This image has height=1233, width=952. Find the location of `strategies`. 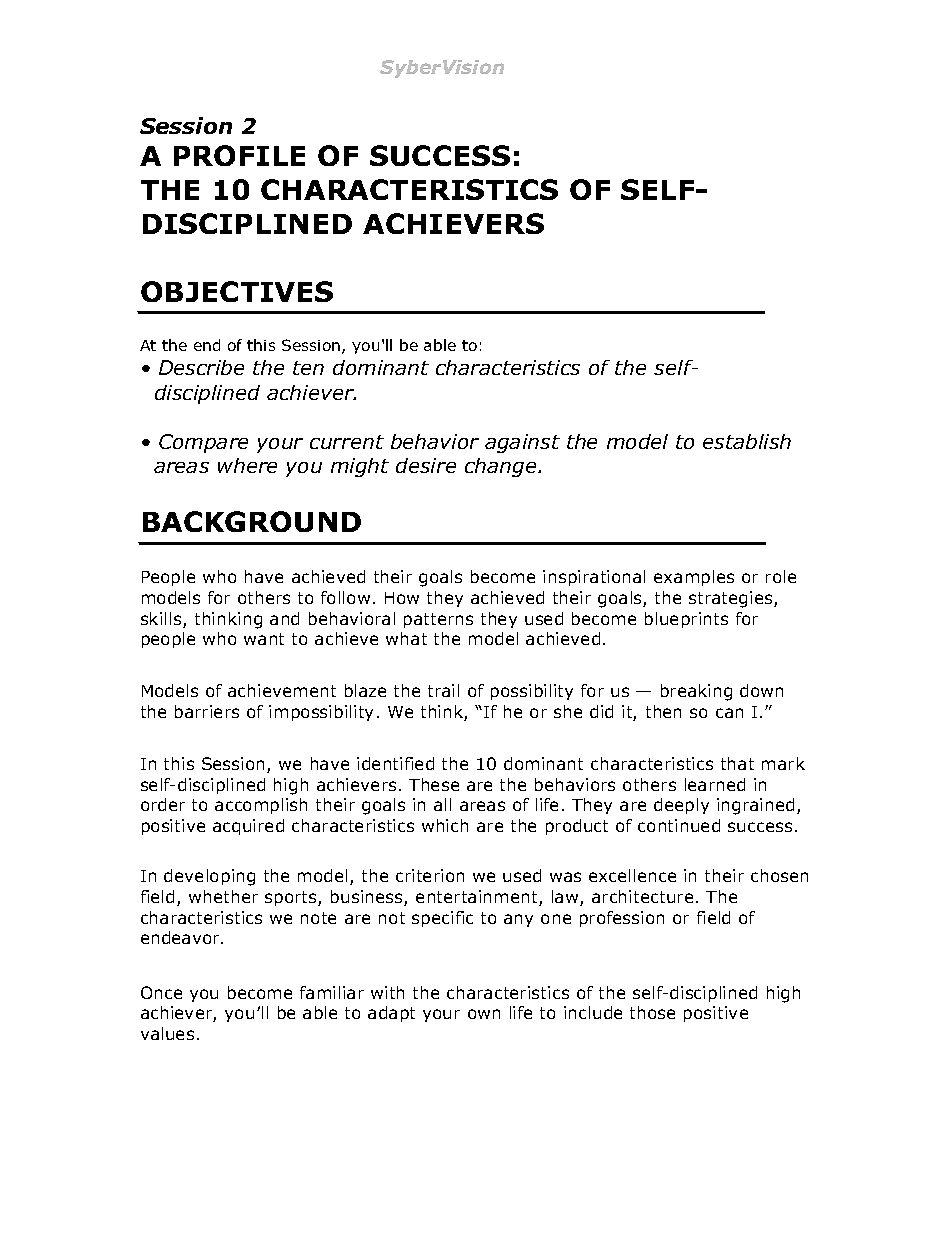

strategies is located at coordinates (732, 599).
